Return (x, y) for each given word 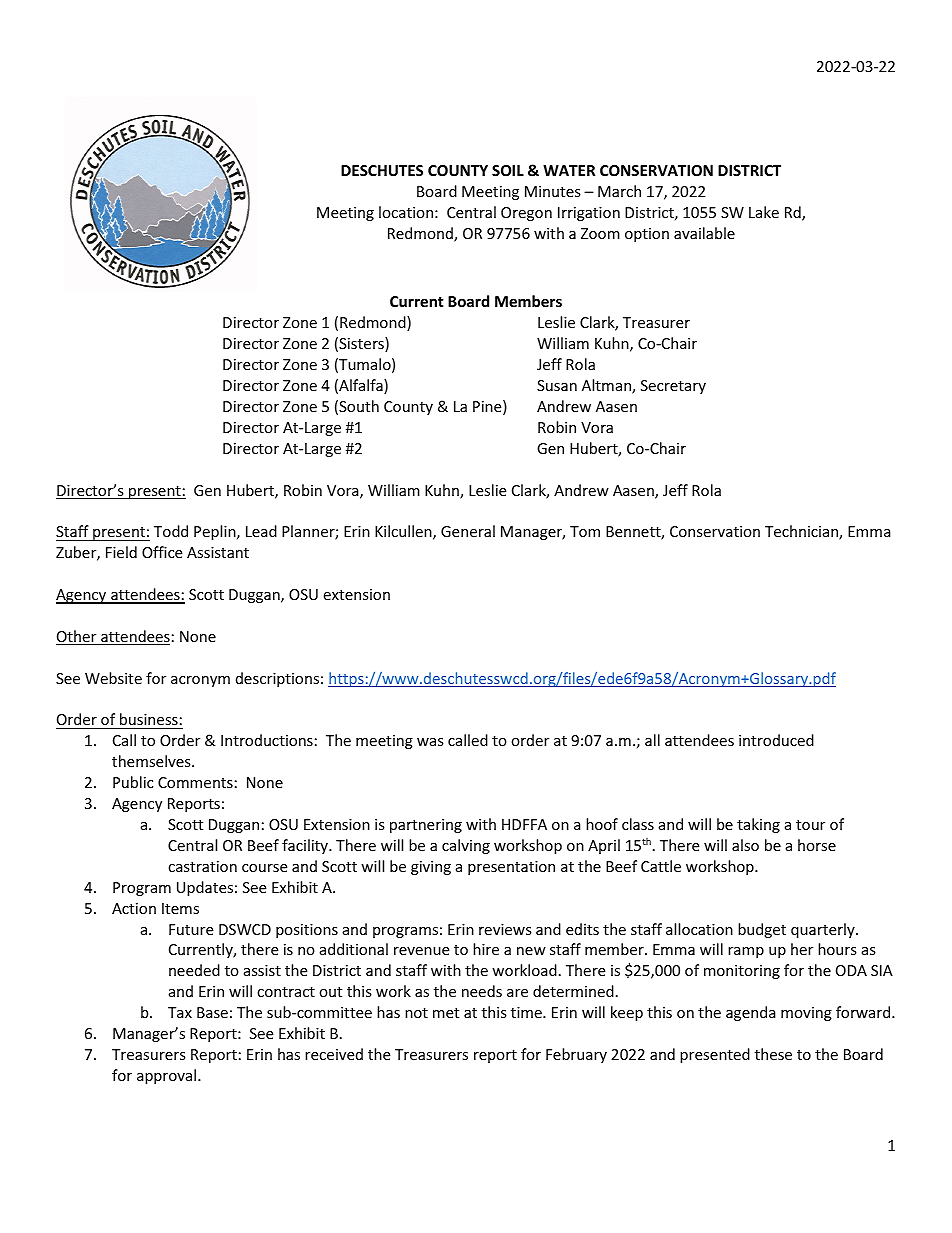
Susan (557, 385)
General (468, 531)
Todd (171, 531)
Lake (764, 212)
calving (466, 846)
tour (810, 825)
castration (202, 866)
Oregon (526, 214)
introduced (776, 740)
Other (77, 637)
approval (168, 1076)
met (446, 1013)
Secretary (673, 387)
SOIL (508, 170)
